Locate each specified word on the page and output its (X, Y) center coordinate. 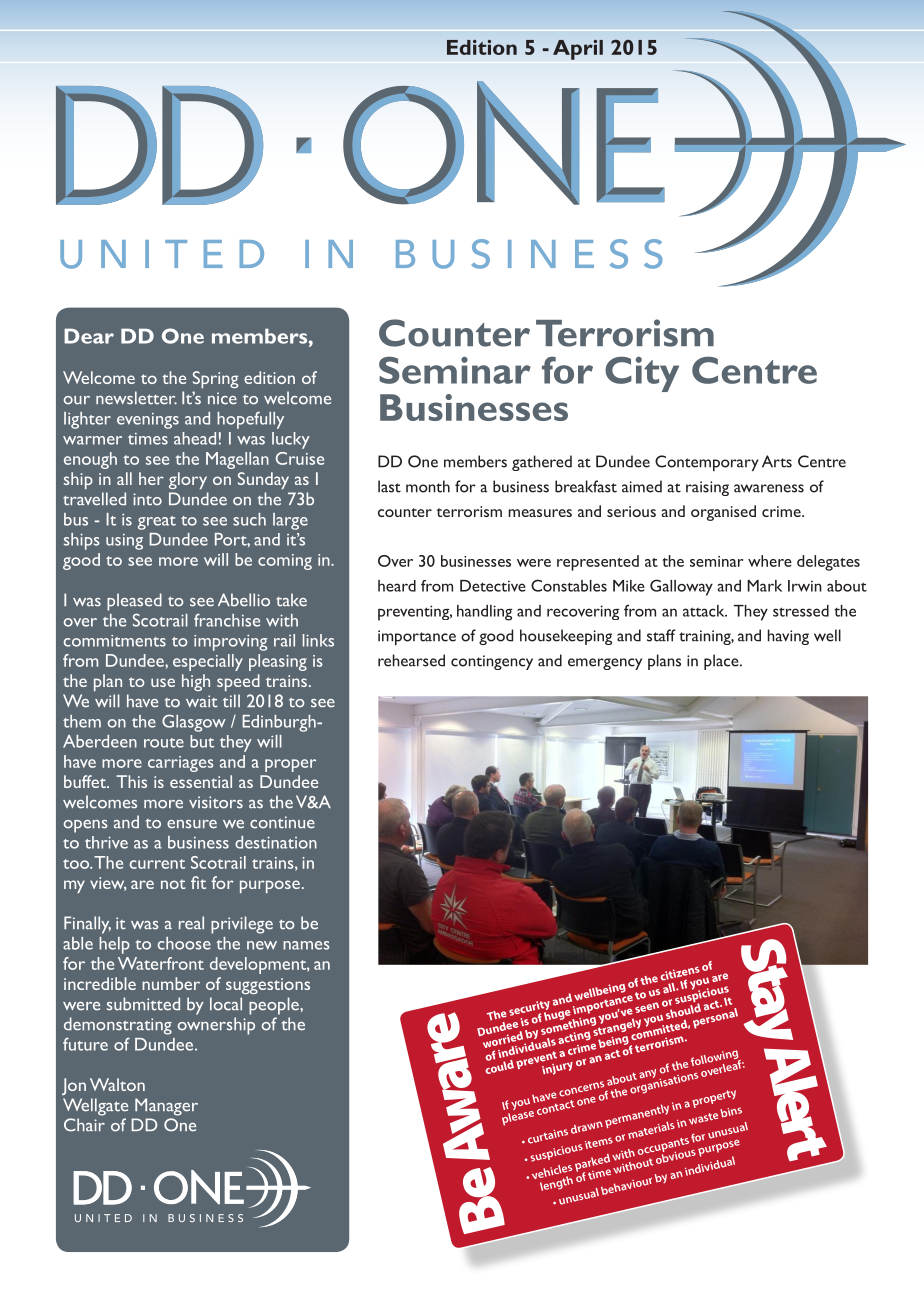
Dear (89, 336)
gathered (542, 463)
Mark (764, 586)
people (275, 1006)
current (157, 864)
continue (282, 822)
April (578, 49)
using (124, 542)
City (642, 374)
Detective (493, 586)
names (306, 945)
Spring (215, 379)
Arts (777, 461)
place (722, 662)
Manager (166, 1107)
